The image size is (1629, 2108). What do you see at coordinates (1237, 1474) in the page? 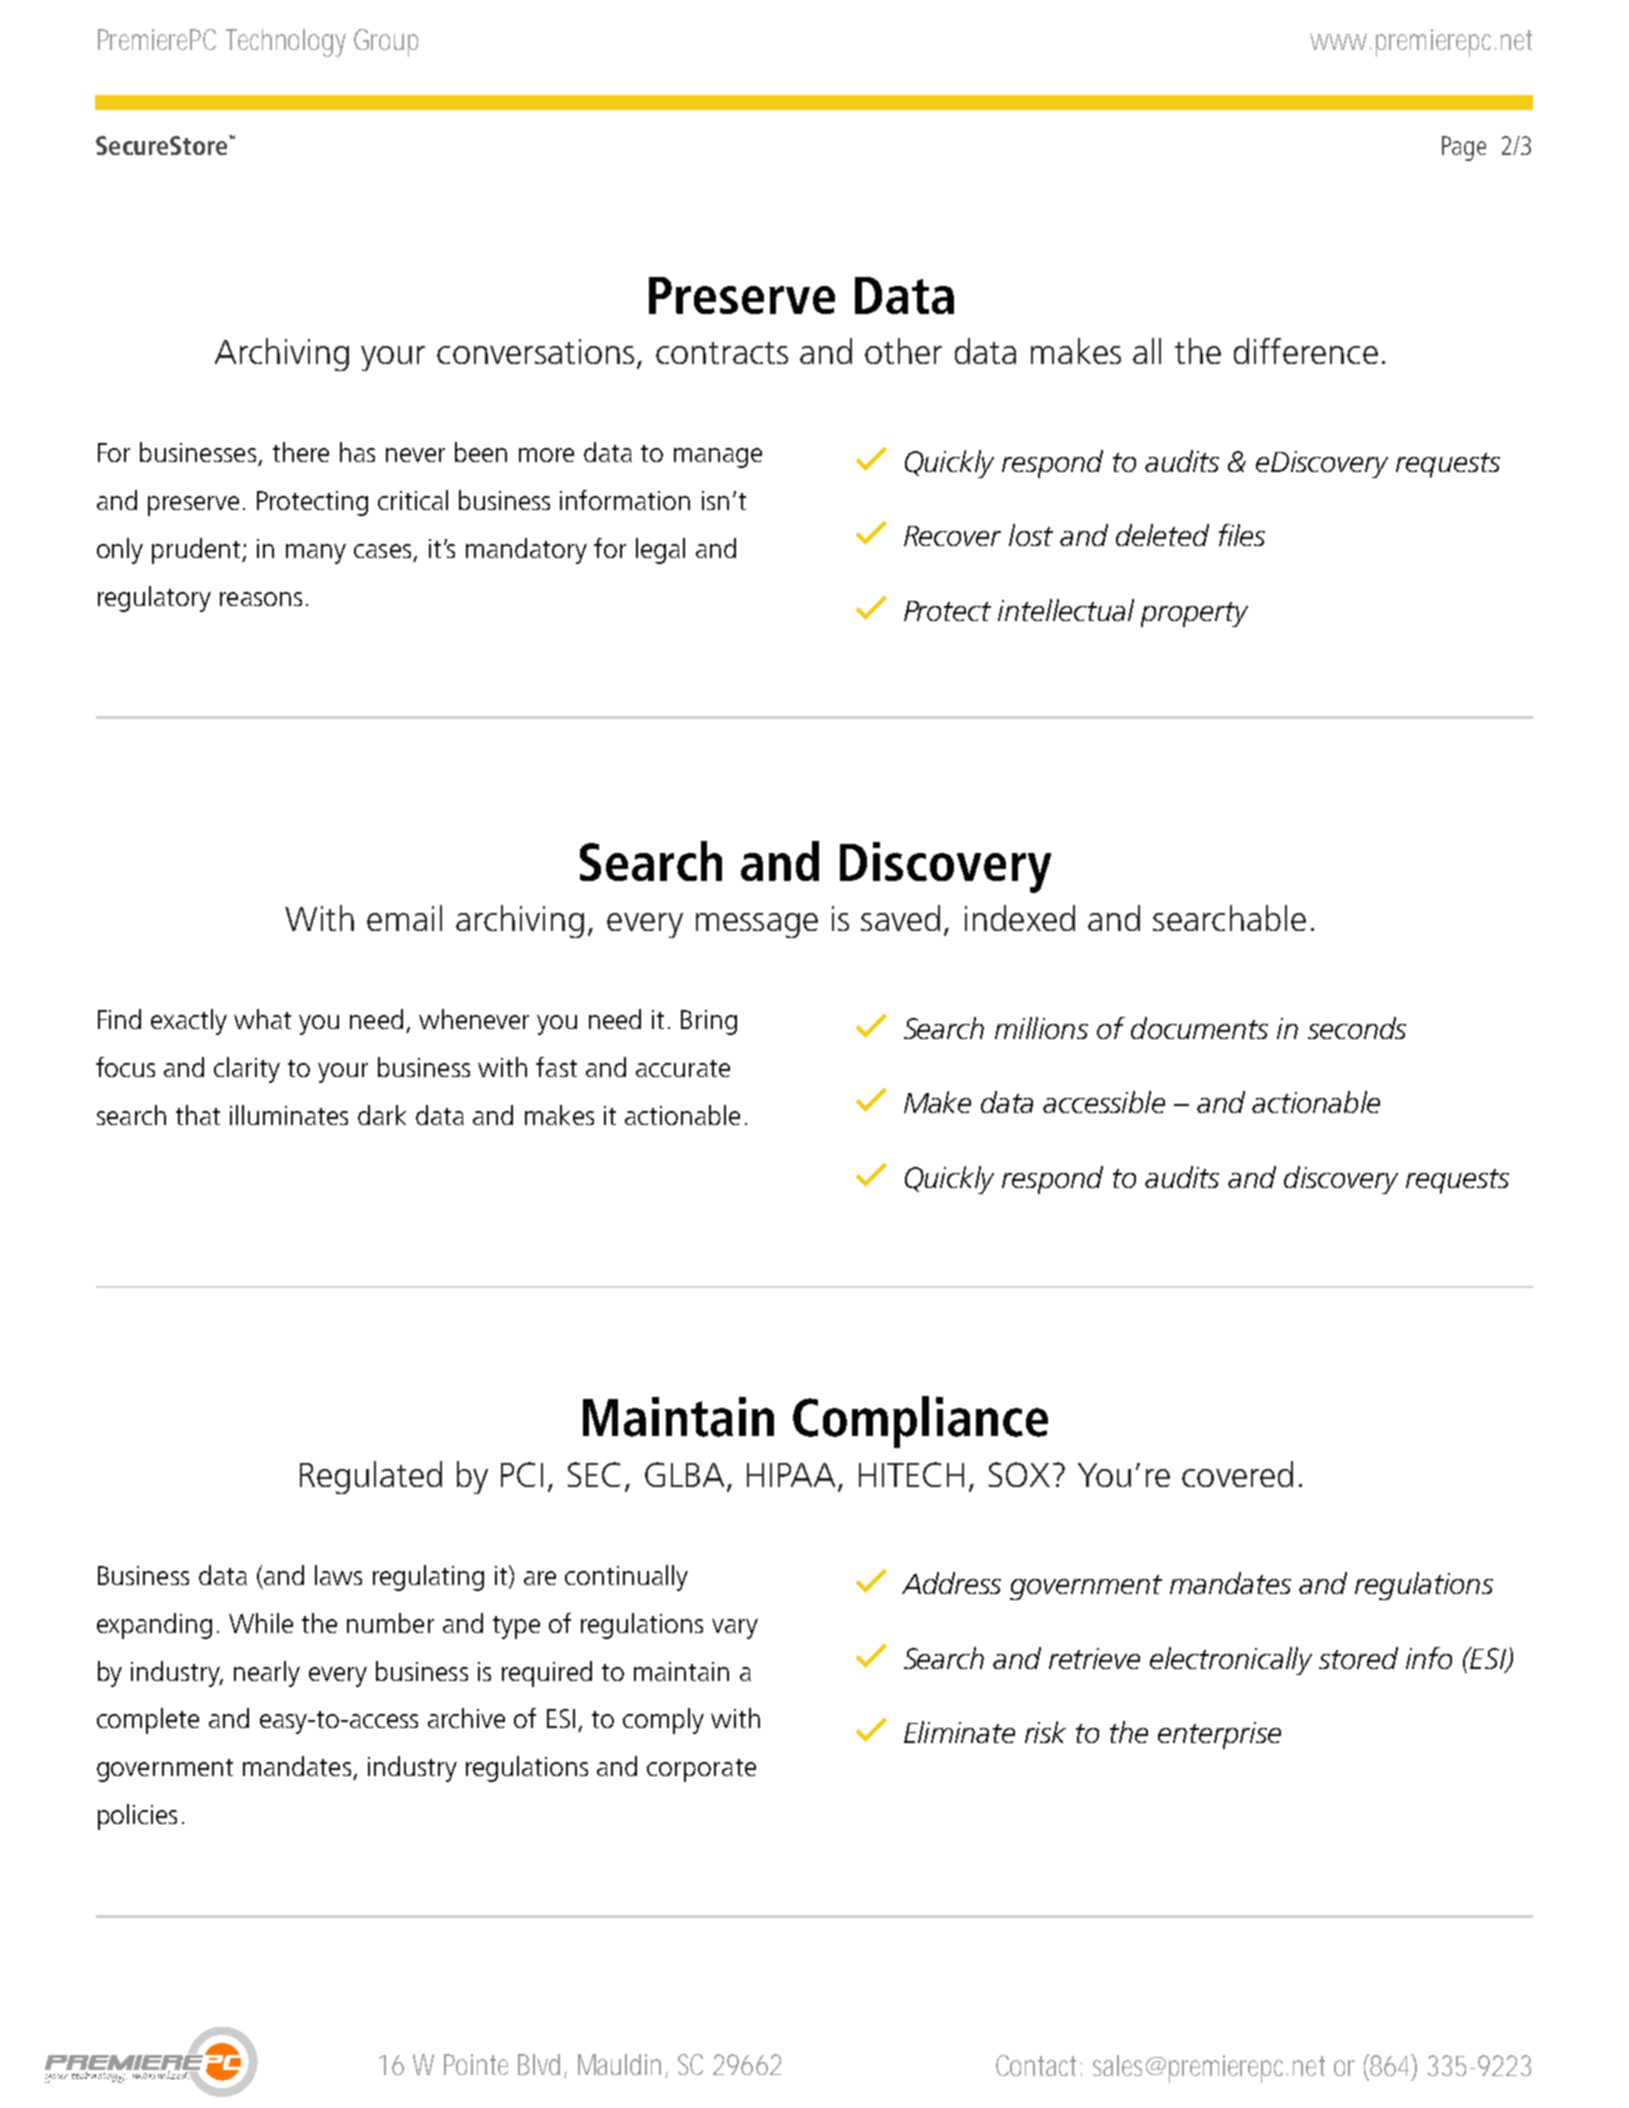
I see `covered` at bounding box center [1237, 1474].
